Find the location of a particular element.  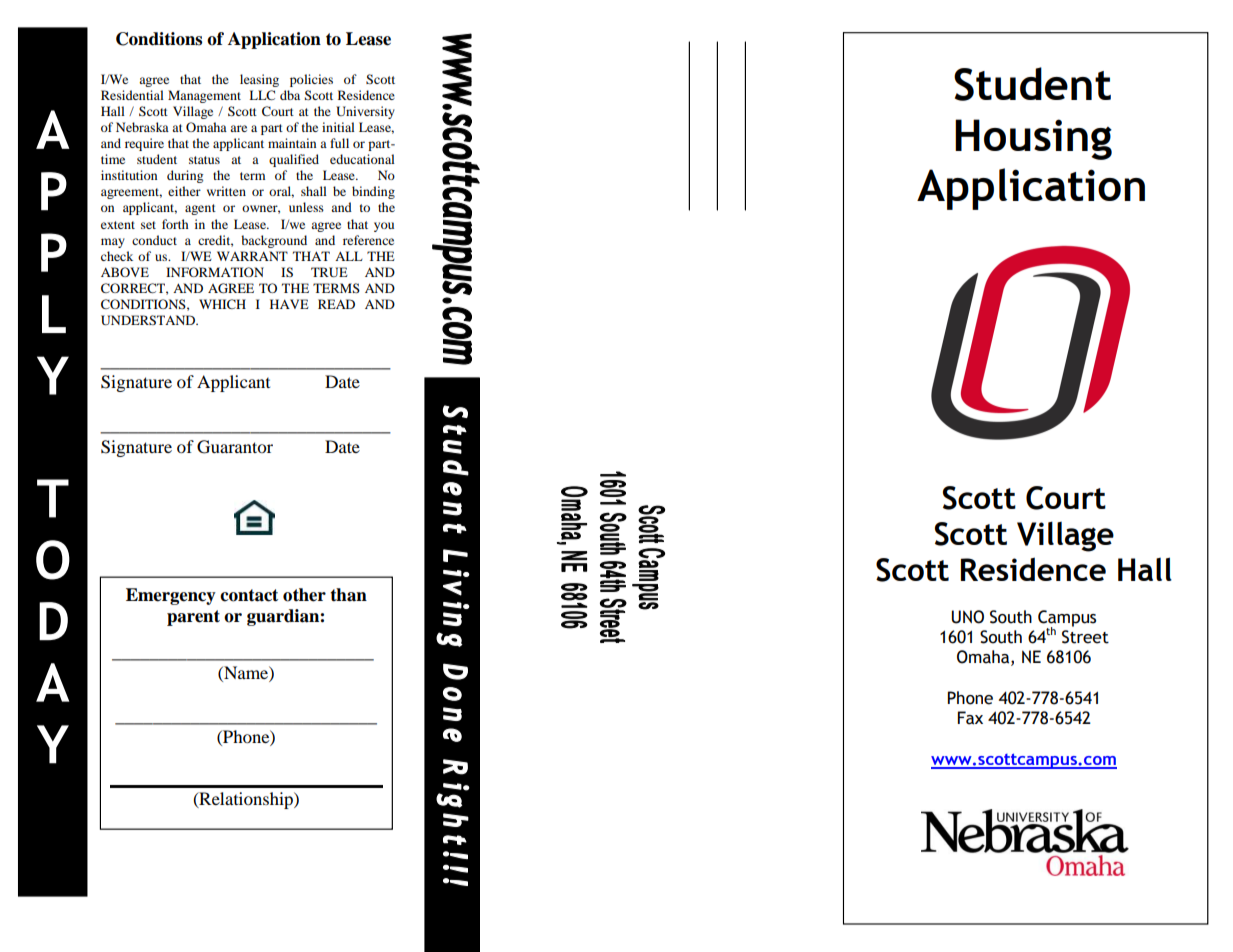

UNO is located at coordinates (968, 617).
